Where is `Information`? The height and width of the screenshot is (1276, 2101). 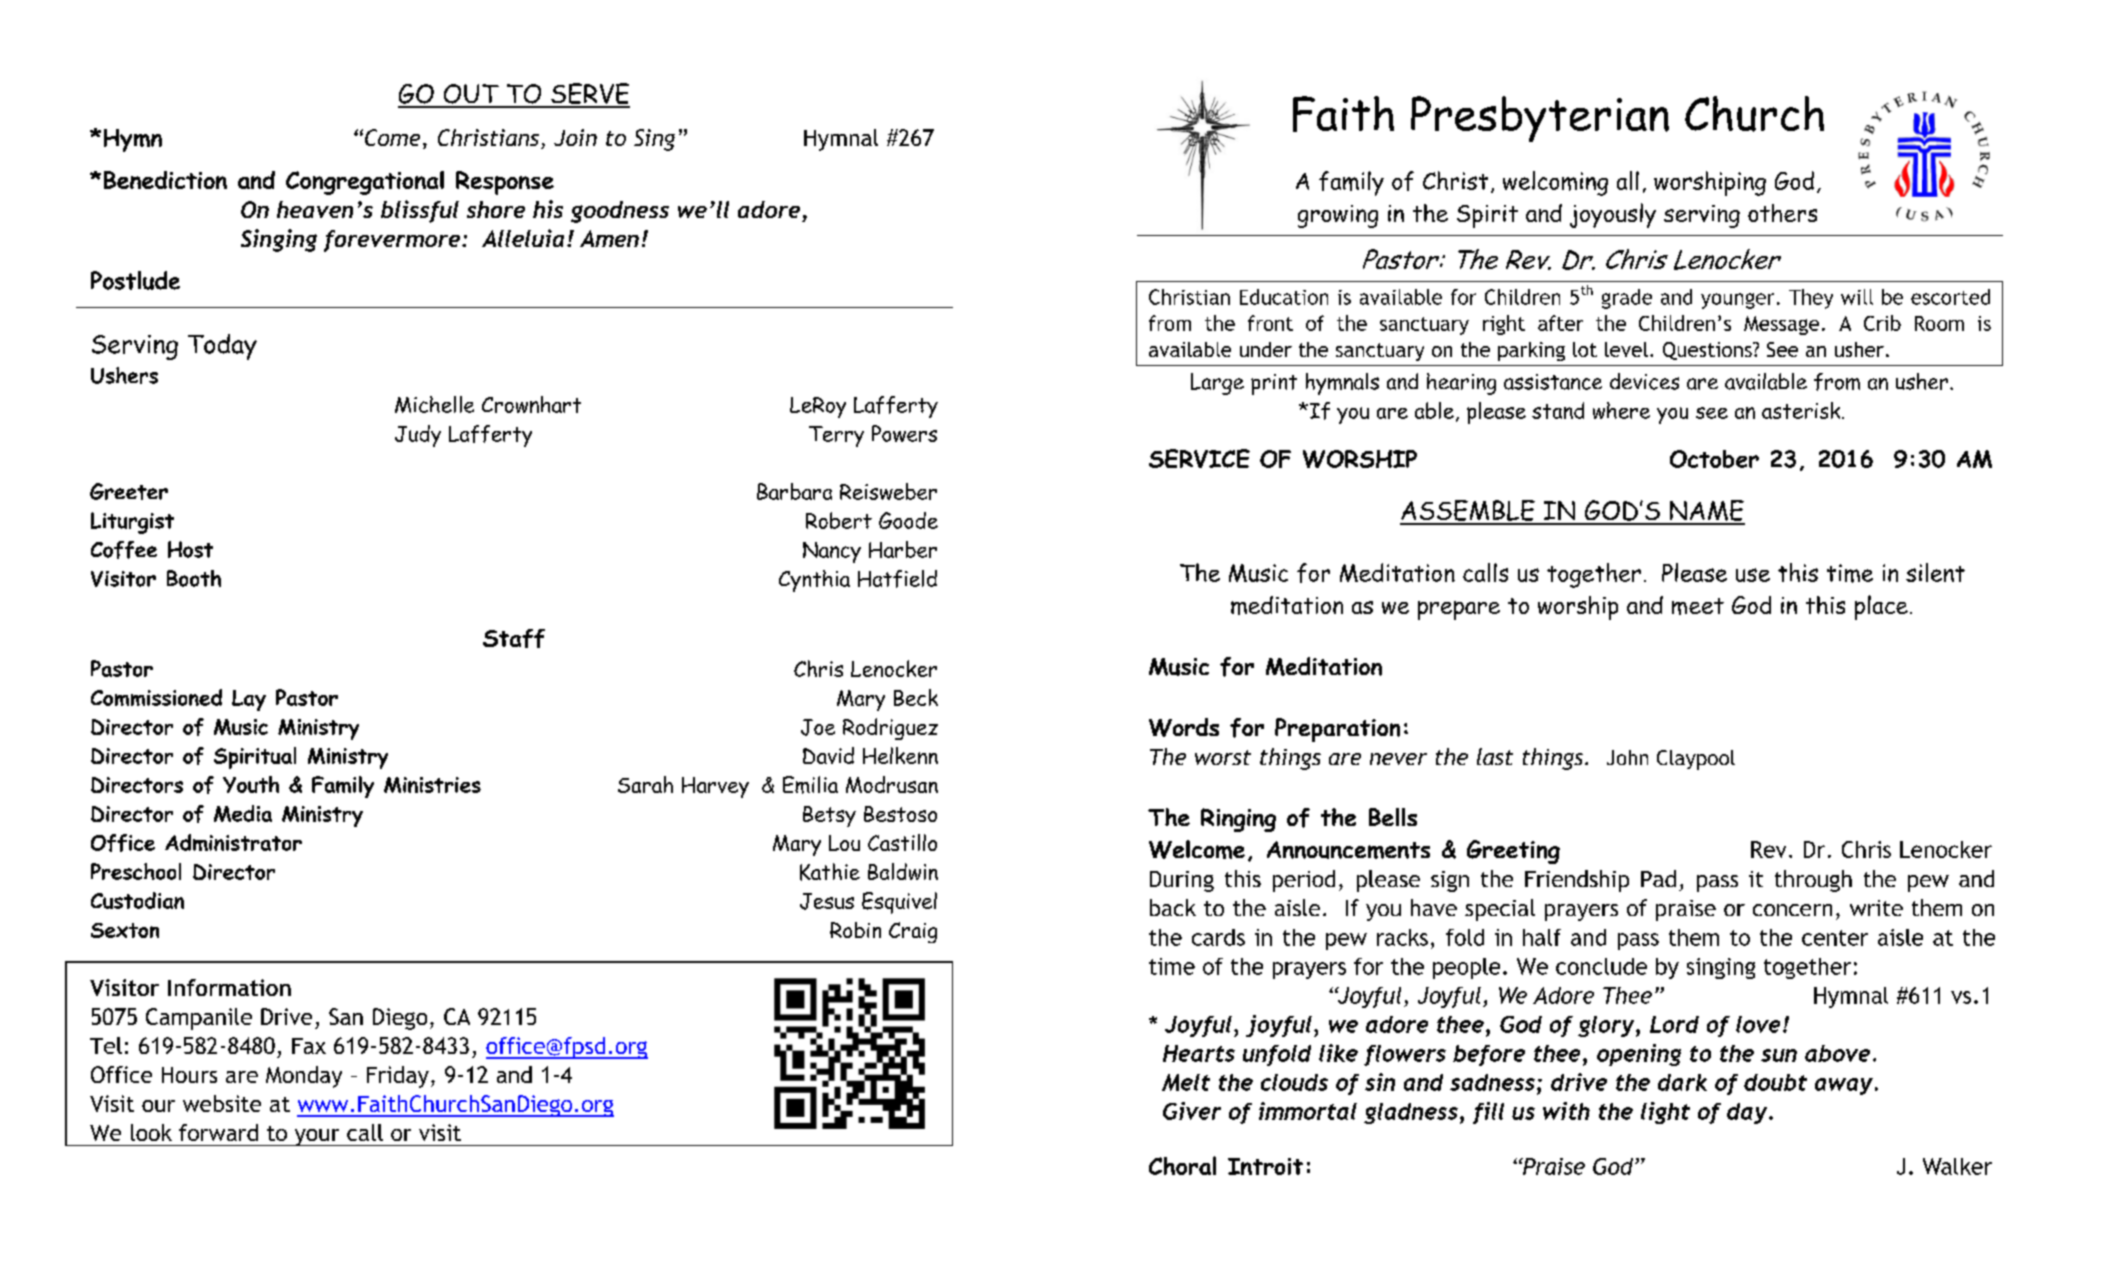 Information is located at coordinates (229, 987).
